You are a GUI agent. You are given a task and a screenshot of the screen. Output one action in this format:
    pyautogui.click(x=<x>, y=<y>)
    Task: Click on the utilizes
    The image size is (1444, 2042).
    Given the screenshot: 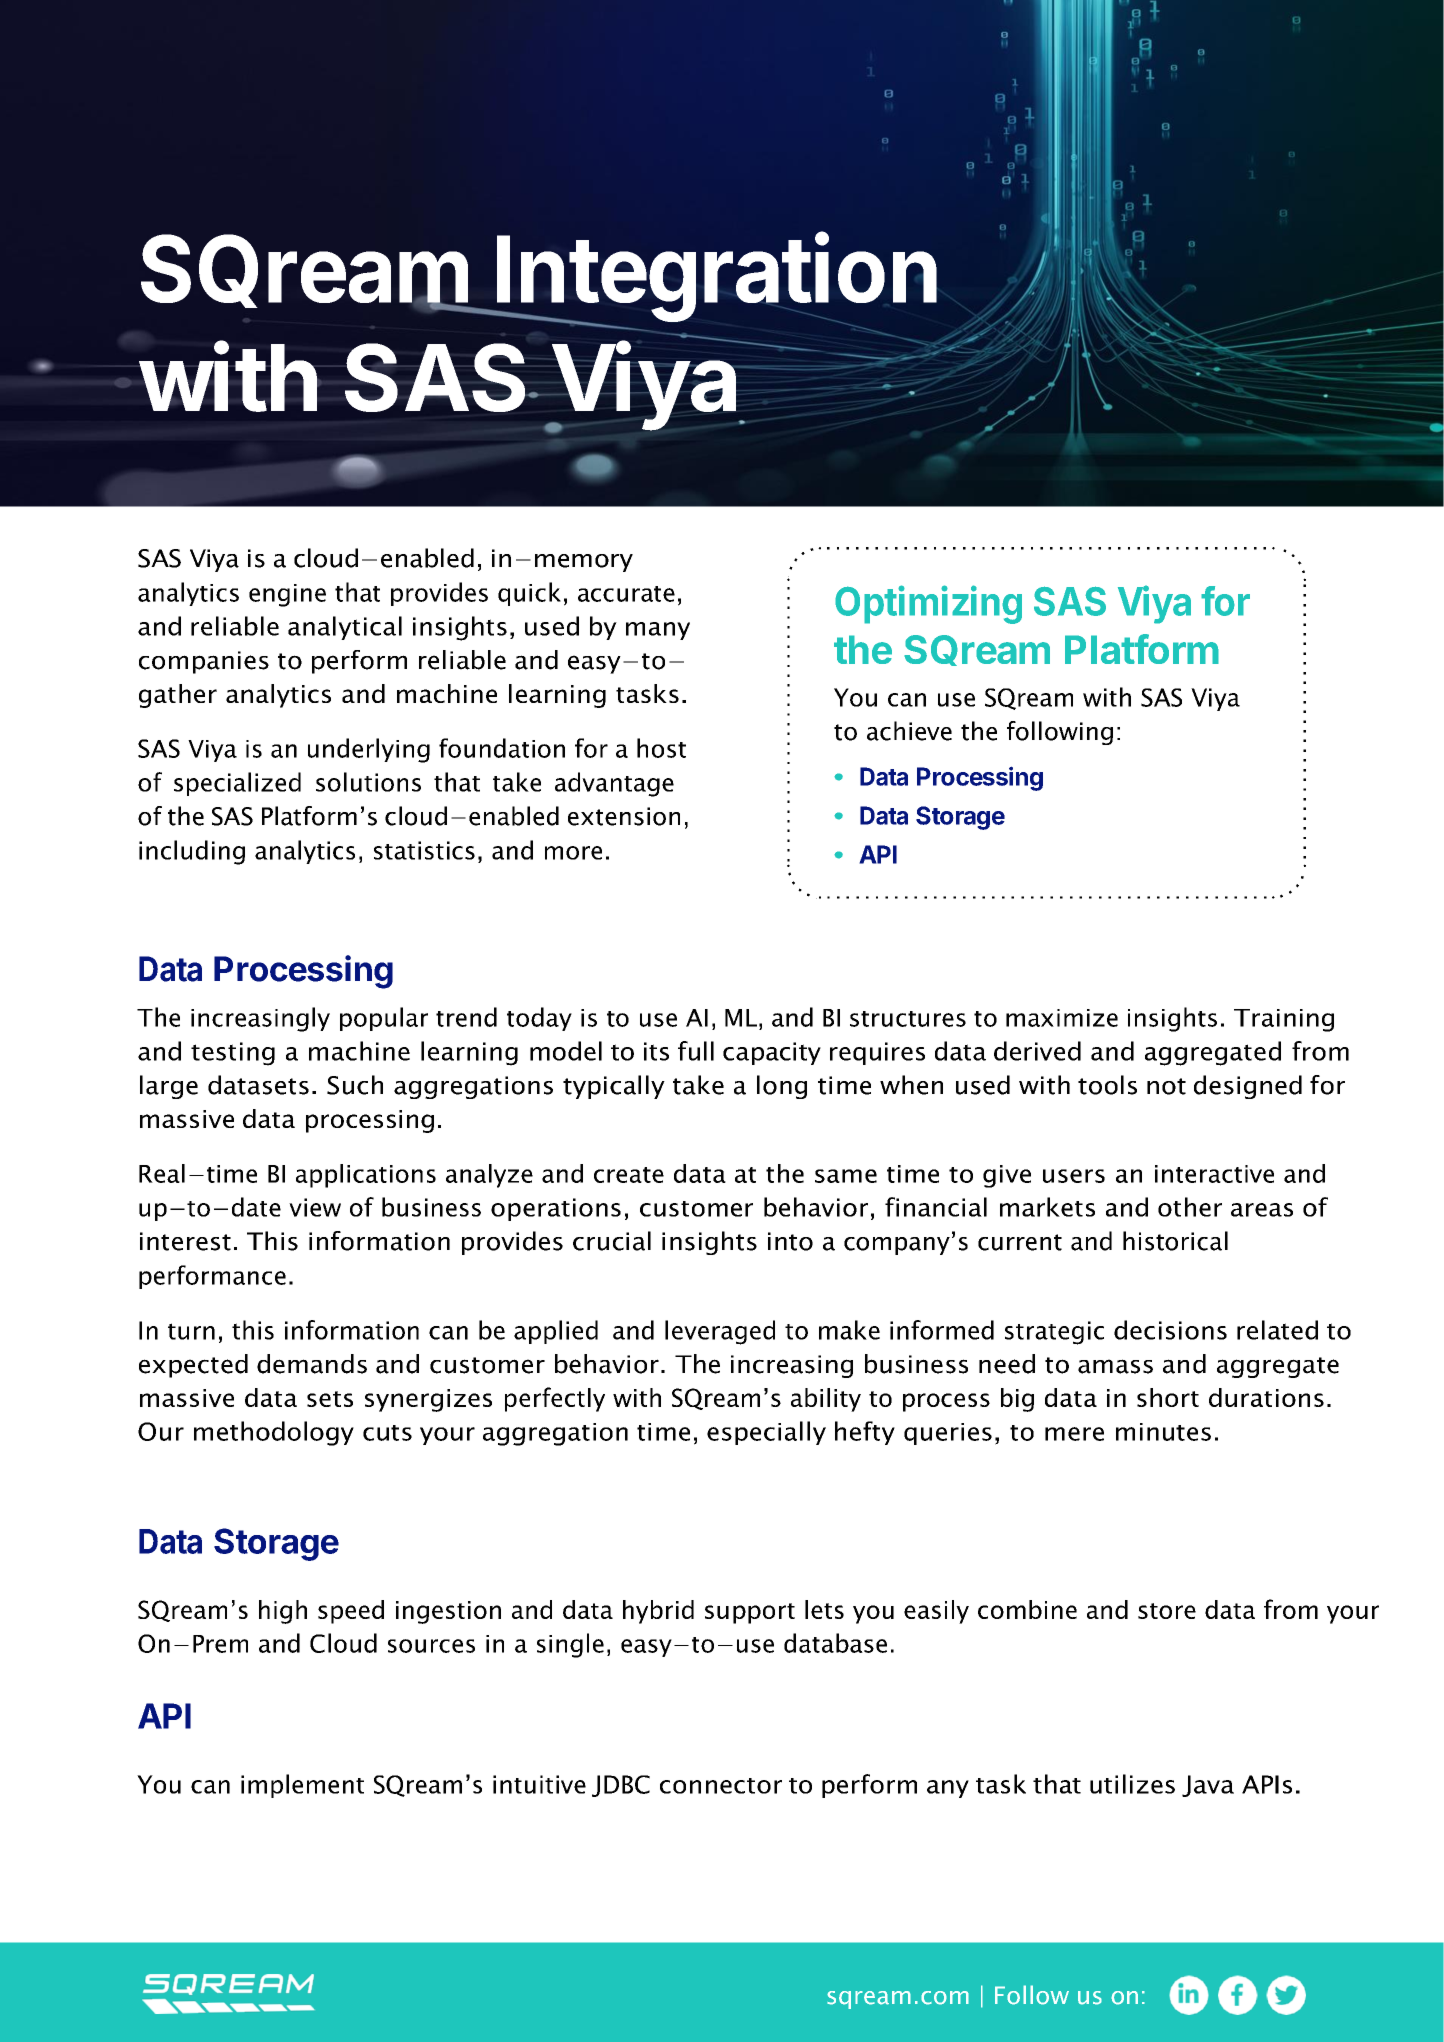 What is the action you would take?
    pyautogui.click(x=1132, y=1784)
